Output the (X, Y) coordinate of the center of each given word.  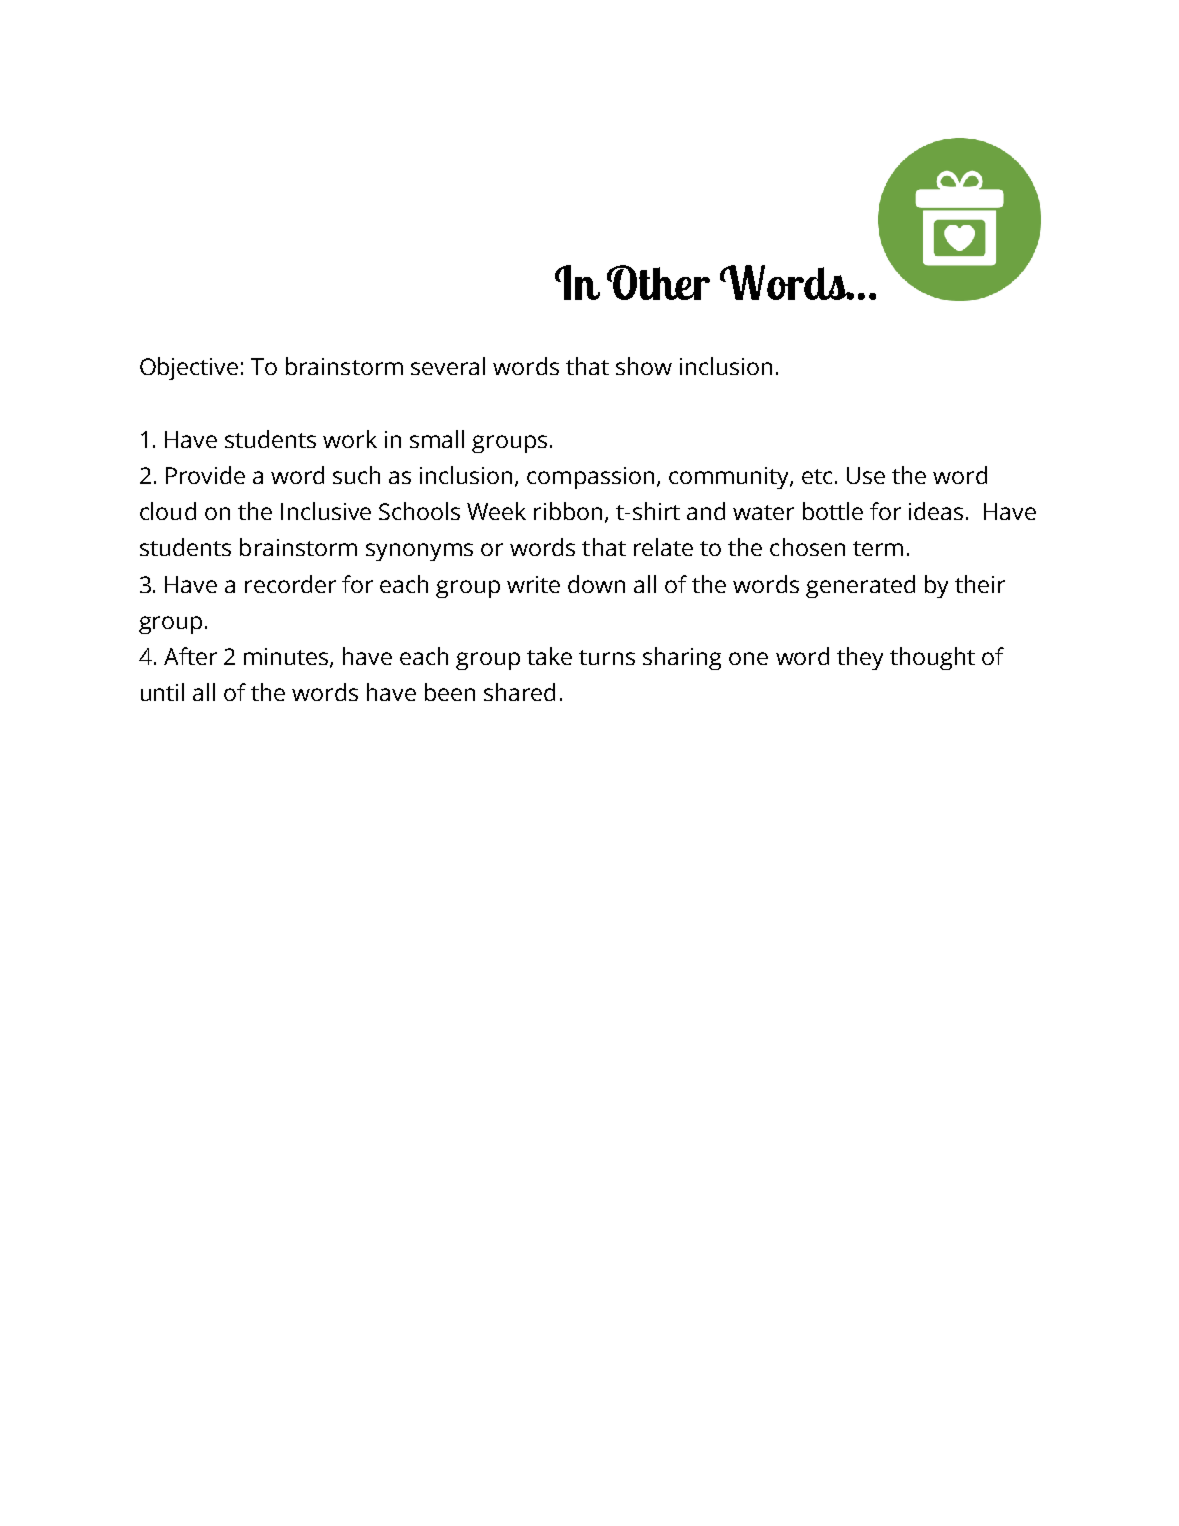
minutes (287, 658)
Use (866, 475)
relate (663, 547)
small (437, 439)
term (878, 548)
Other (658, 282)
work (350, 439)
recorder (290, 584)
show (644, 366)
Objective (189, 368)
